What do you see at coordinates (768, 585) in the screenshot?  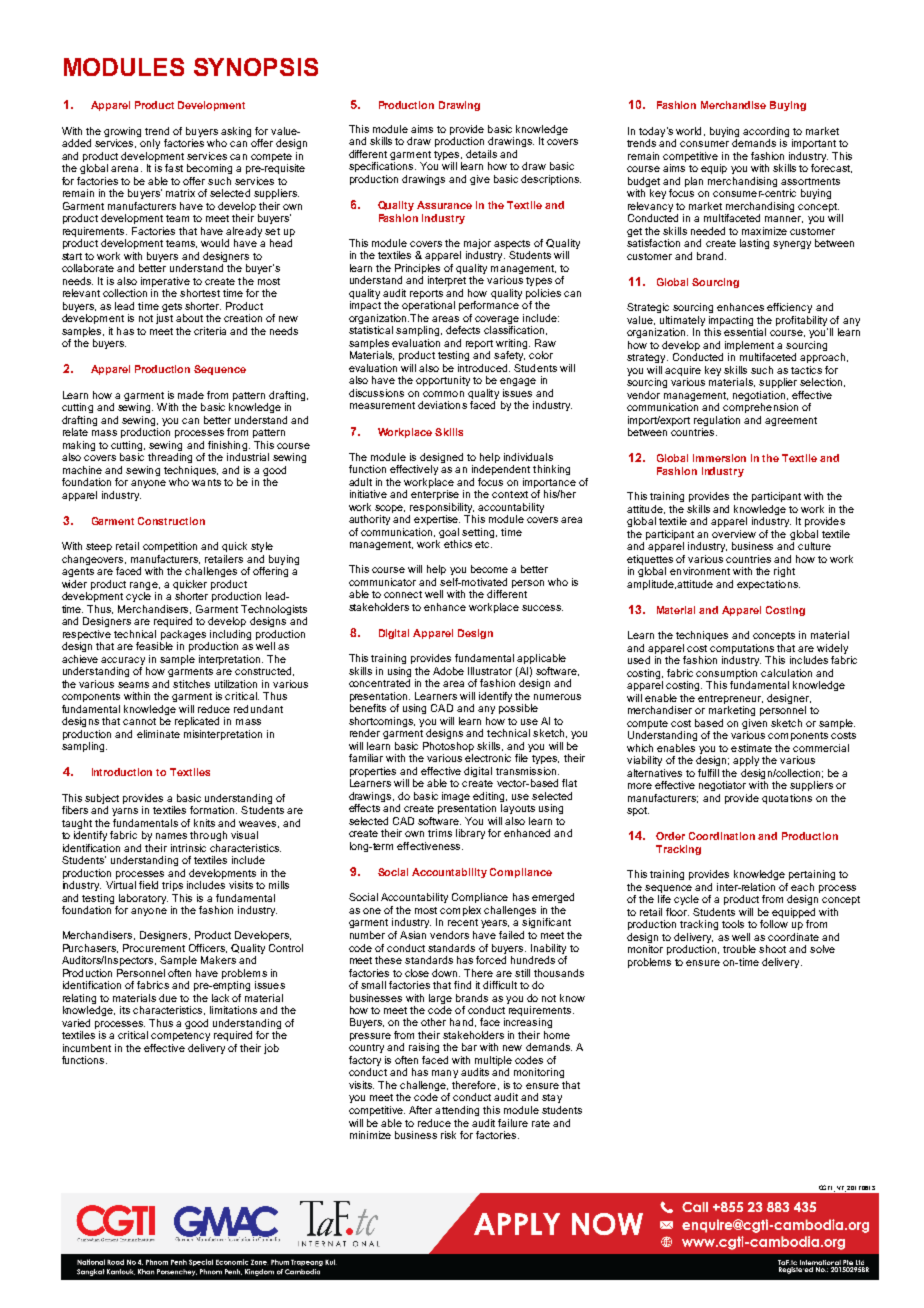 I see `expectations` at bounding box center [768, 585].
